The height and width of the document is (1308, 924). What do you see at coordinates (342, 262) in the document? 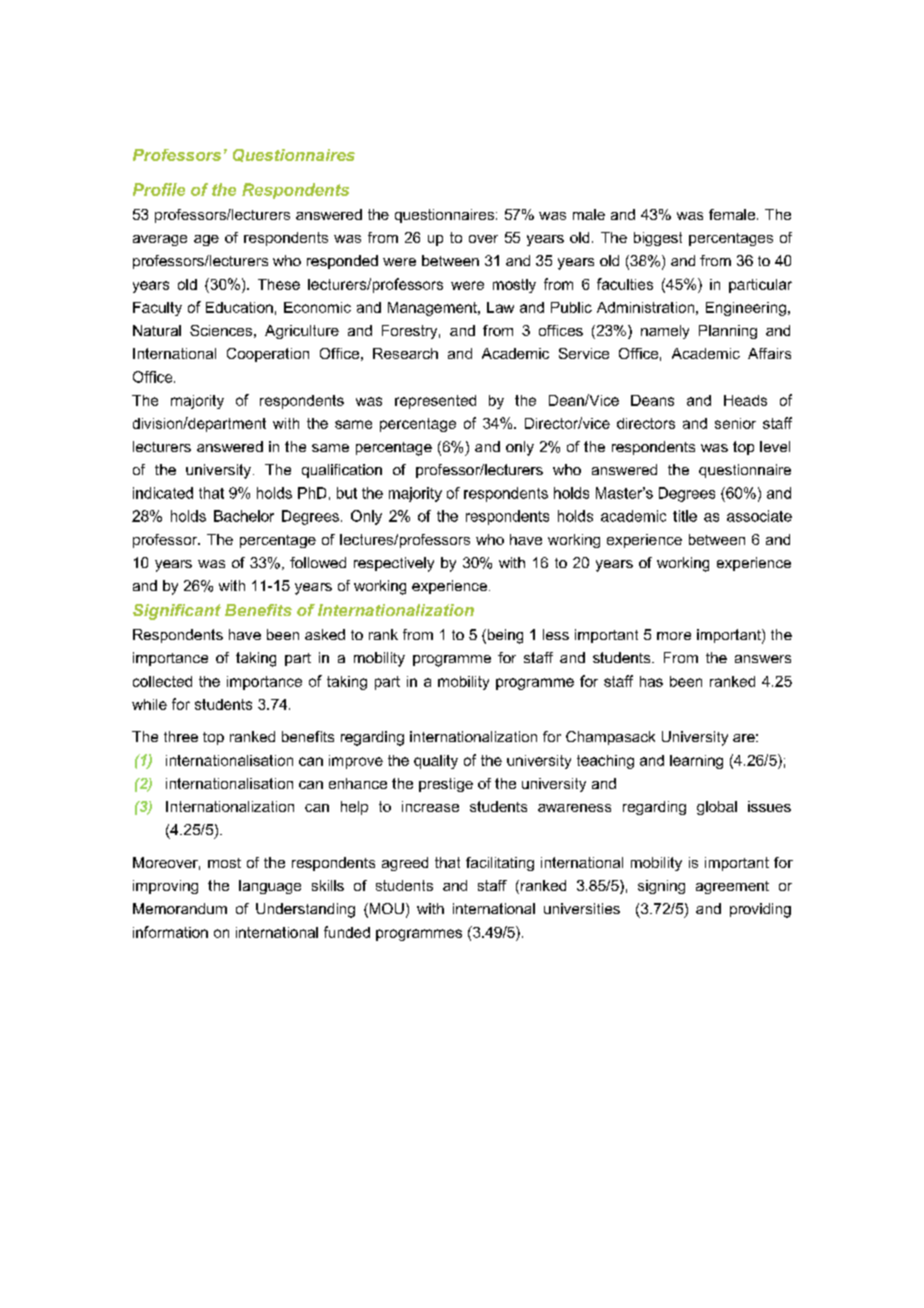
I see `responded` at bounding box center [342, 262].
